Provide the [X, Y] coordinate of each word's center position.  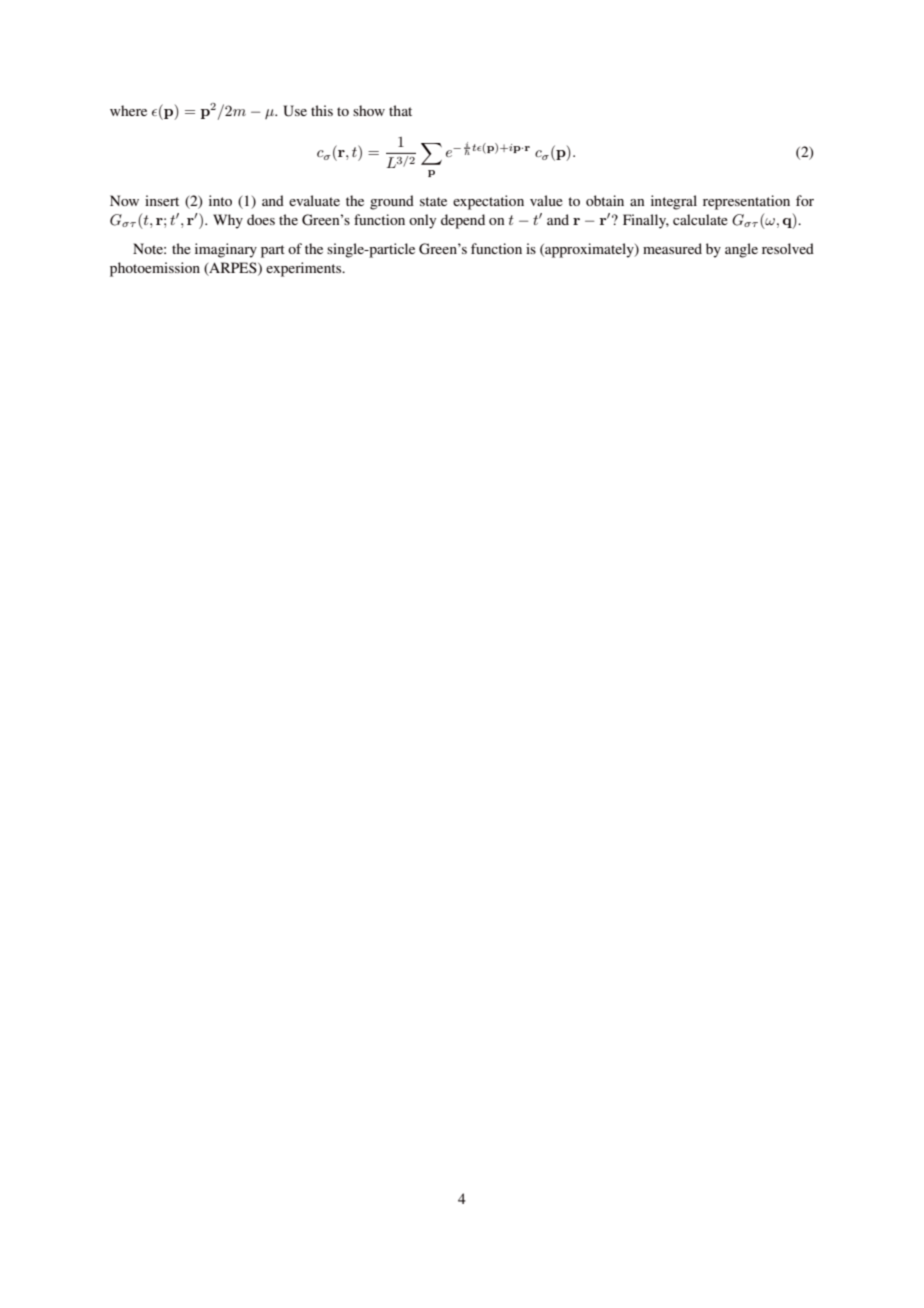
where [128, 110]
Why [228, 221]
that [400, 110]
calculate [700, 219]
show [369, 110]
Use [295, 111]
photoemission [155, 269]
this [322, 110]
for [805, 200]
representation [746, 202]
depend [463, 221]
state [433, 201]
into [220, 200]
